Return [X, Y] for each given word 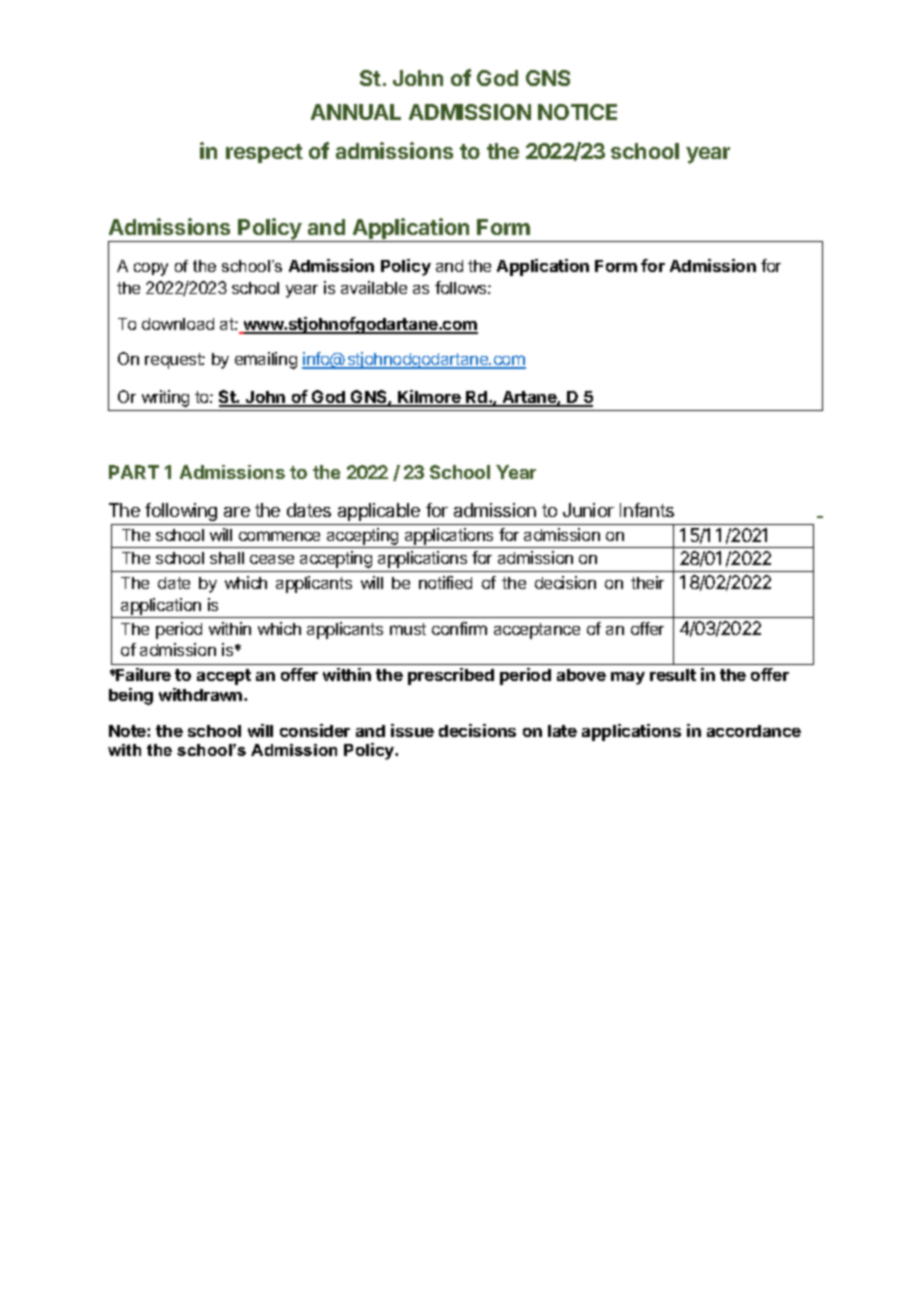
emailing [266, 360]
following [181, 512]
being [131, 696]
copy [151, 269]
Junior [588, 510]
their [647, 582]
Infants [647, 510]
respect [264, 153]
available [374, 287]
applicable [379, 512]
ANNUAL [356, 112]
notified [445, 582]
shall [227, 558]
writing [165, 398]
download [178, 324]
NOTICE [577, 112]
